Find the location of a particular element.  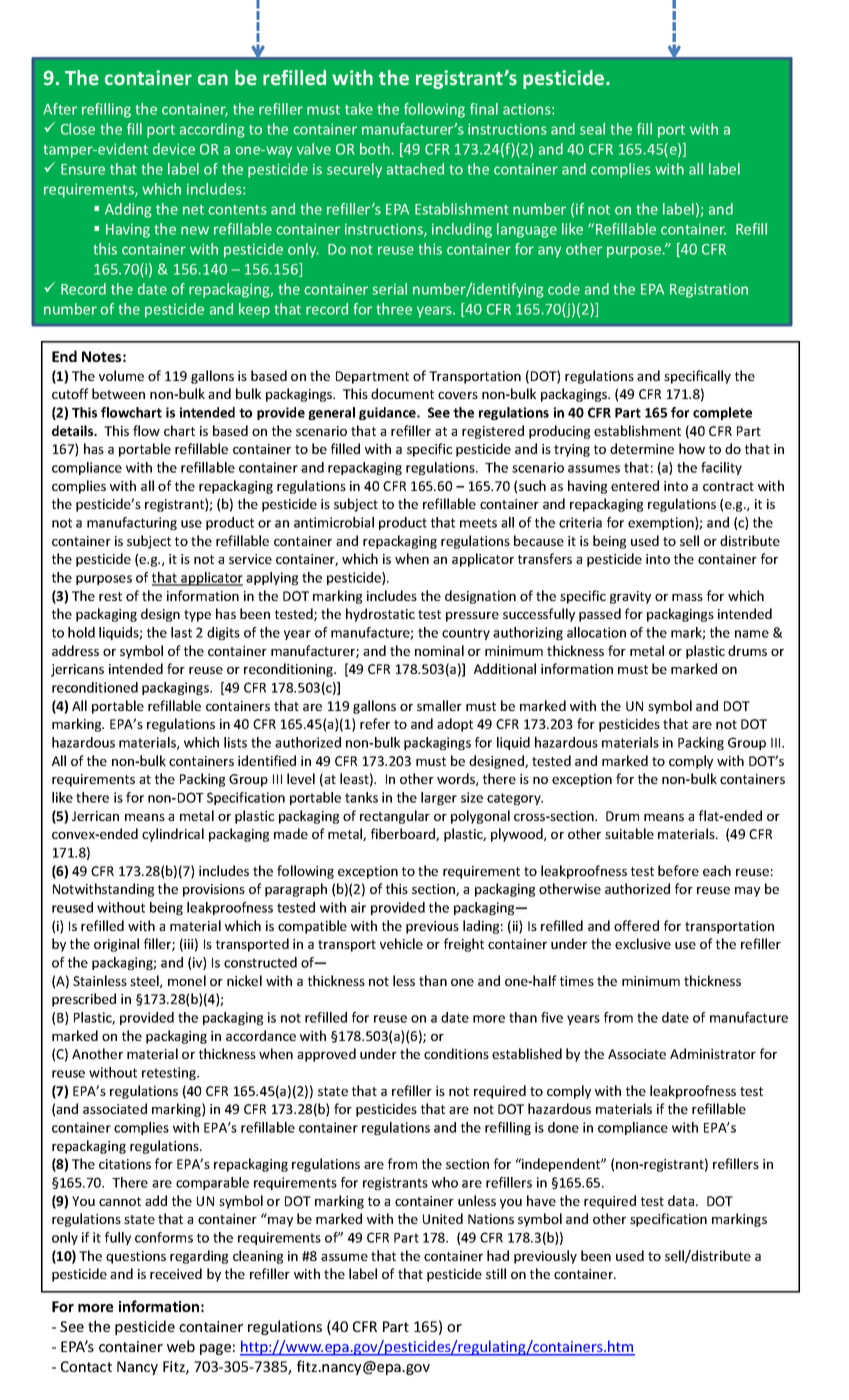

web is located at coordinates (181, 1346).
